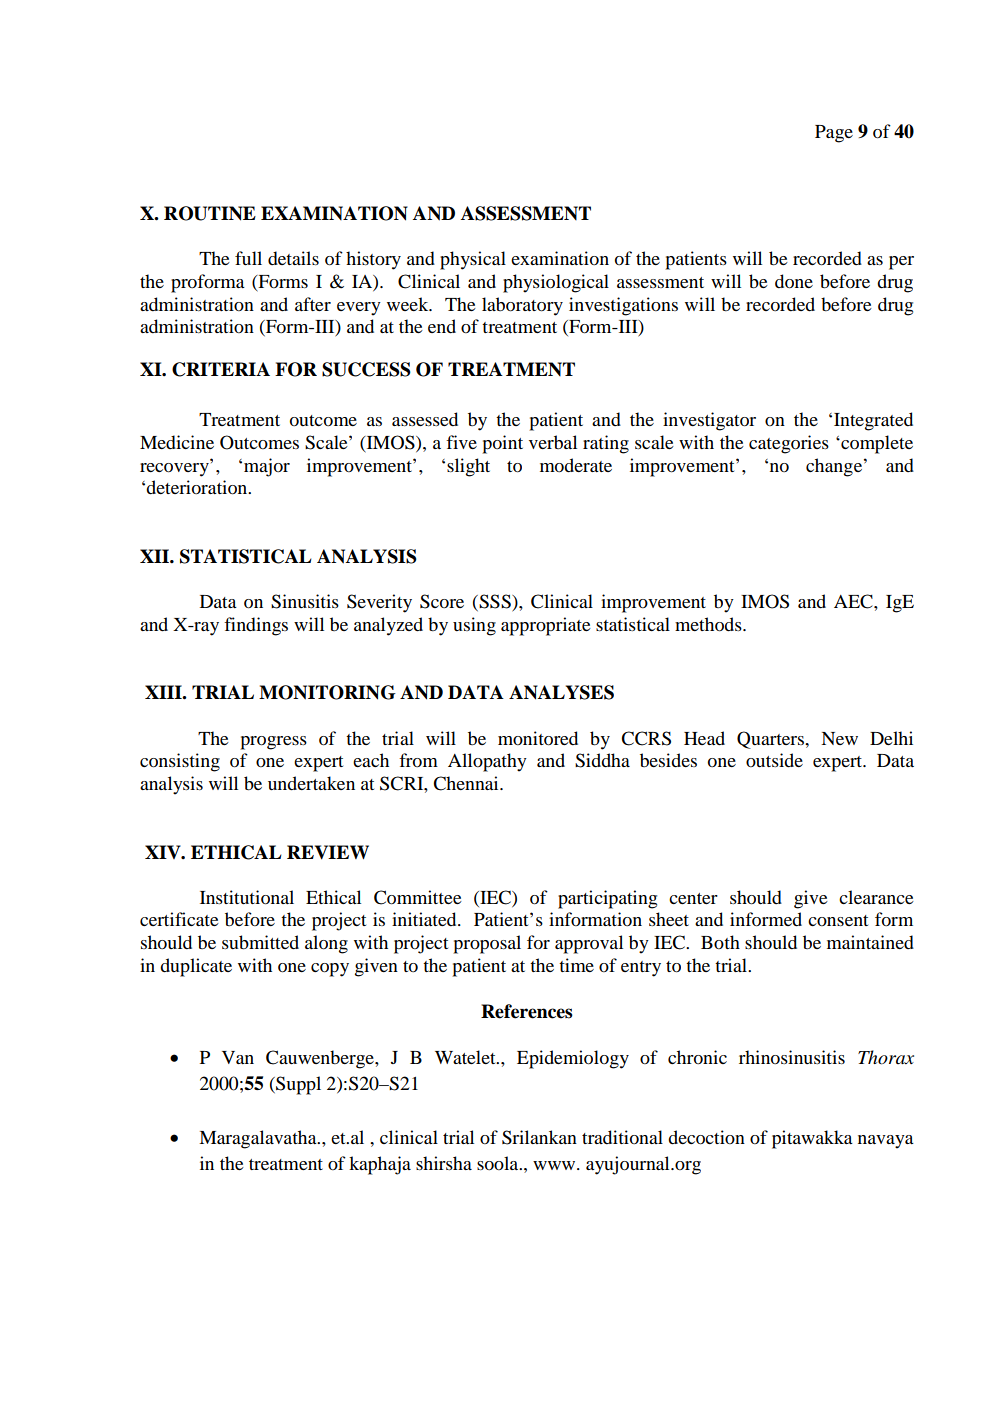 This screenshot has height=1425, width=1007. What do you see at coordinates (467, 783) in the screenshot?
I see `Chennai` at bounding box center [467, 783].
